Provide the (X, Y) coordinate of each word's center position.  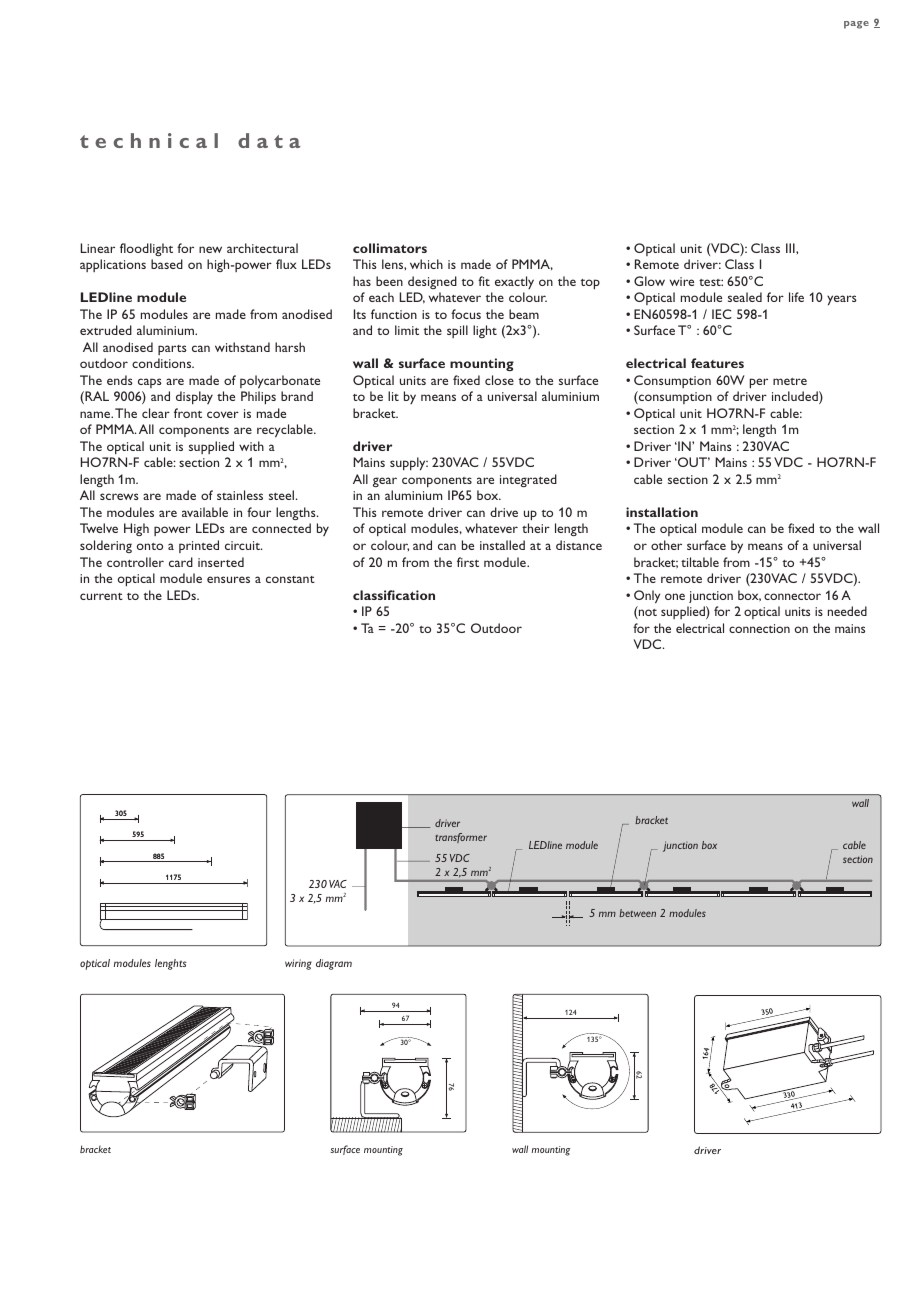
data (269, 140)
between (637, 913)
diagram (334, 964)
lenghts (171, 964)
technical (149, 140)
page (856, 25)
